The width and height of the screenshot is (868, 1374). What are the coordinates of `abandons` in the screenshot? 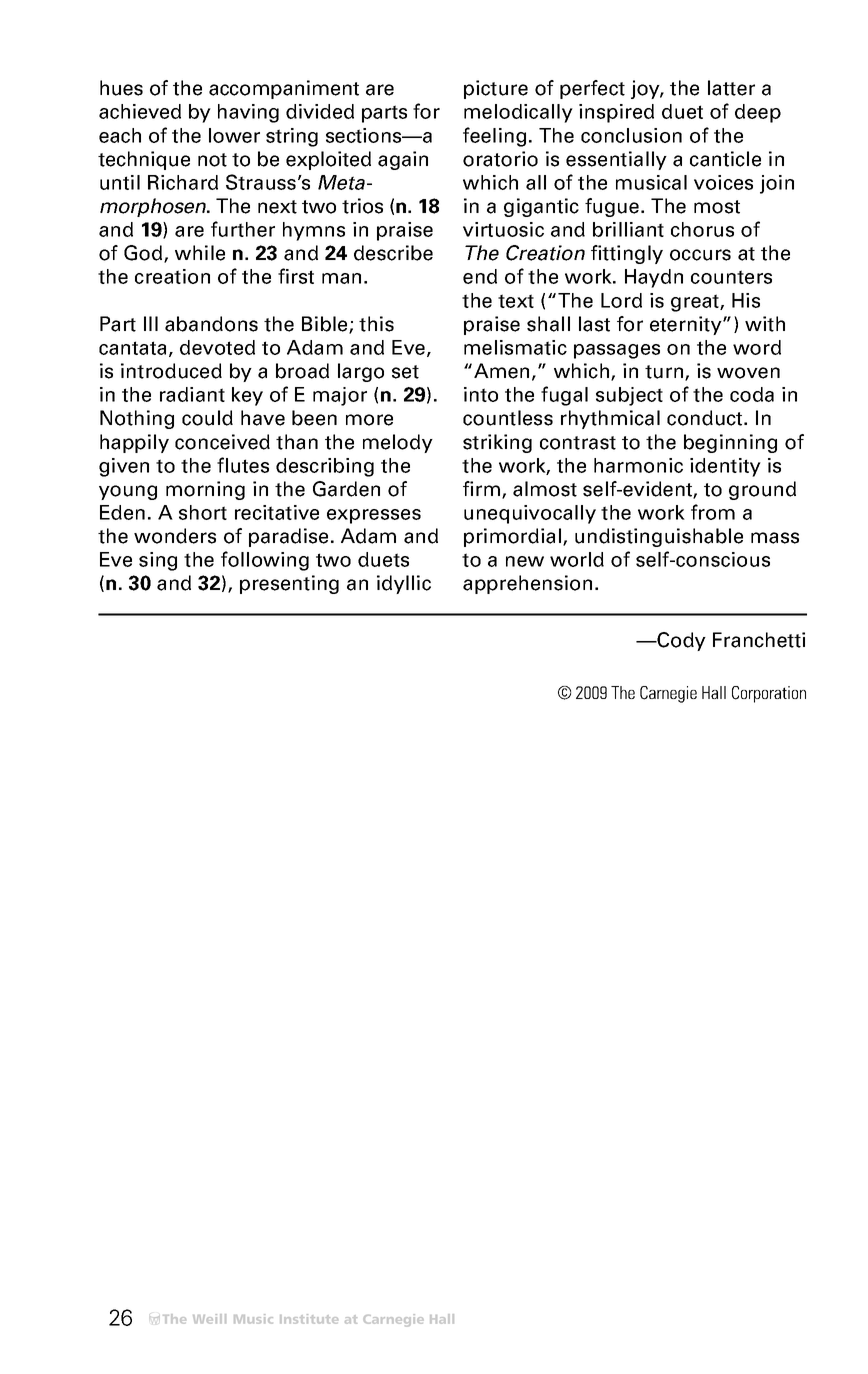 It's located at (211, 324).
